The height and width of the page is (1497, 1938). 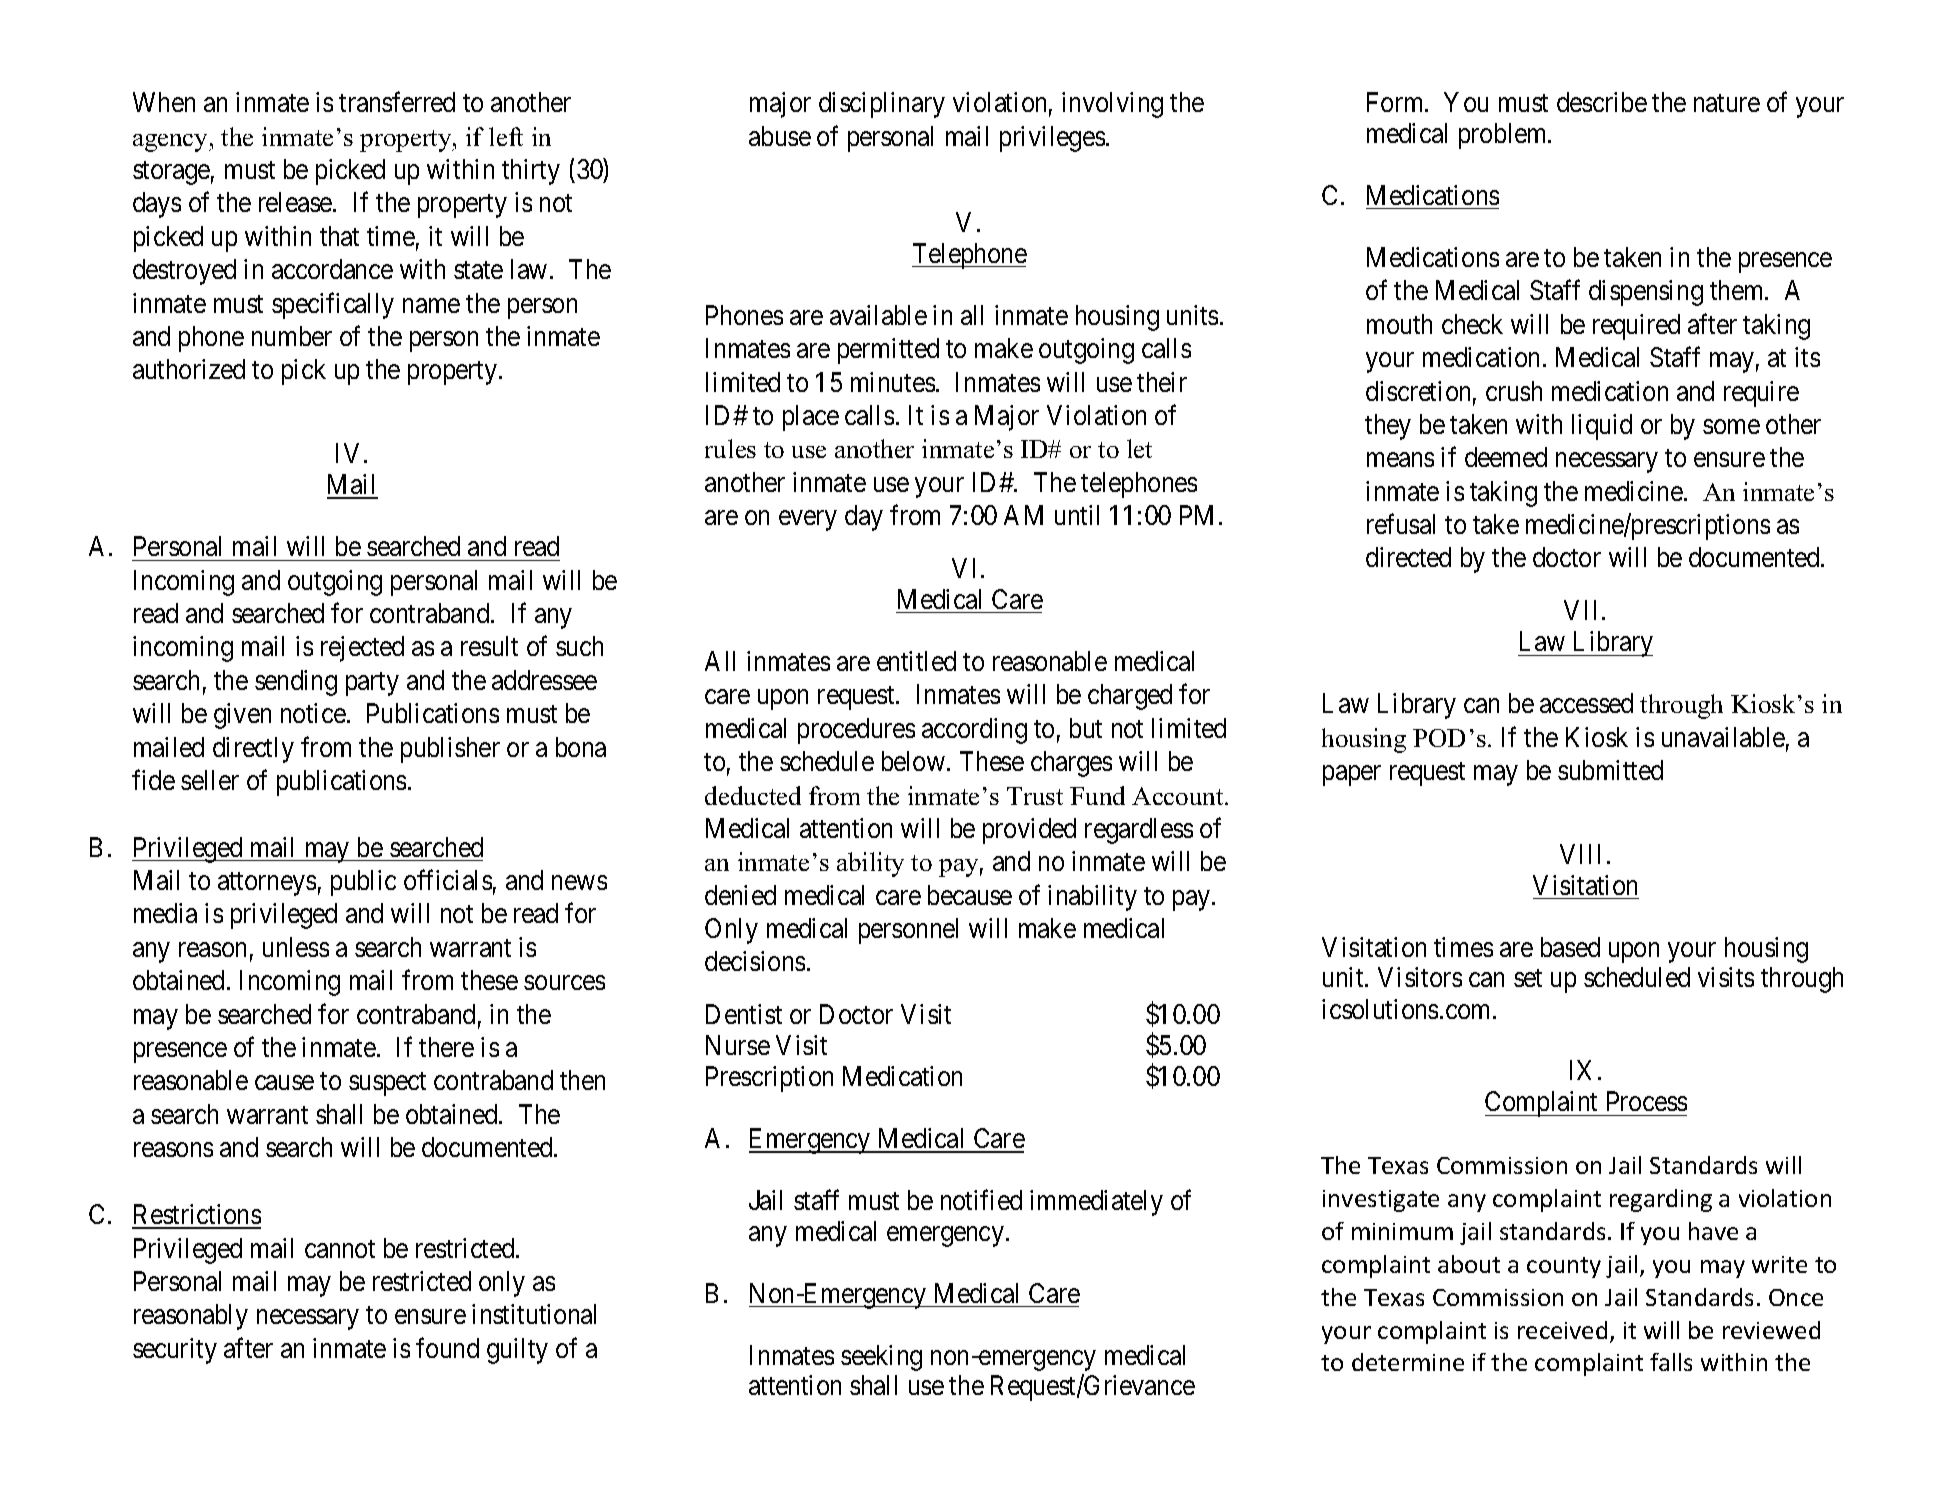 What do you see at coordinates (1586, 703) in the page?
I see `accessed` at bounding box center [1586, 703].
